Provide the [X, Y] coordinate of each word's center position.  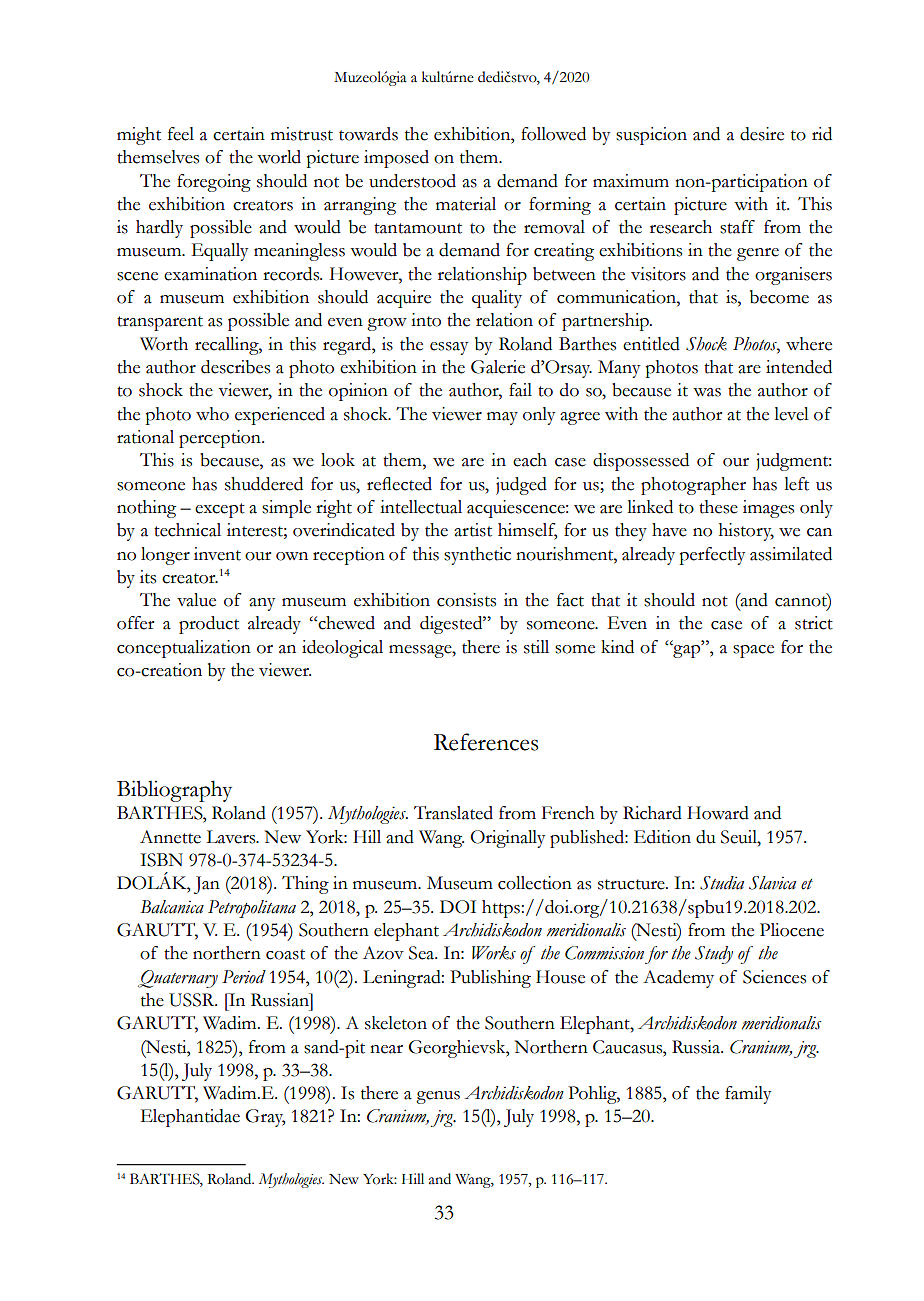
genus [438, 1097]
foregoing [214, 183]
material [466, 204]
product [209, 625]
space [753, 651]
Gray [265, 1118]
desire [762, 134]
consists [466, 600]
